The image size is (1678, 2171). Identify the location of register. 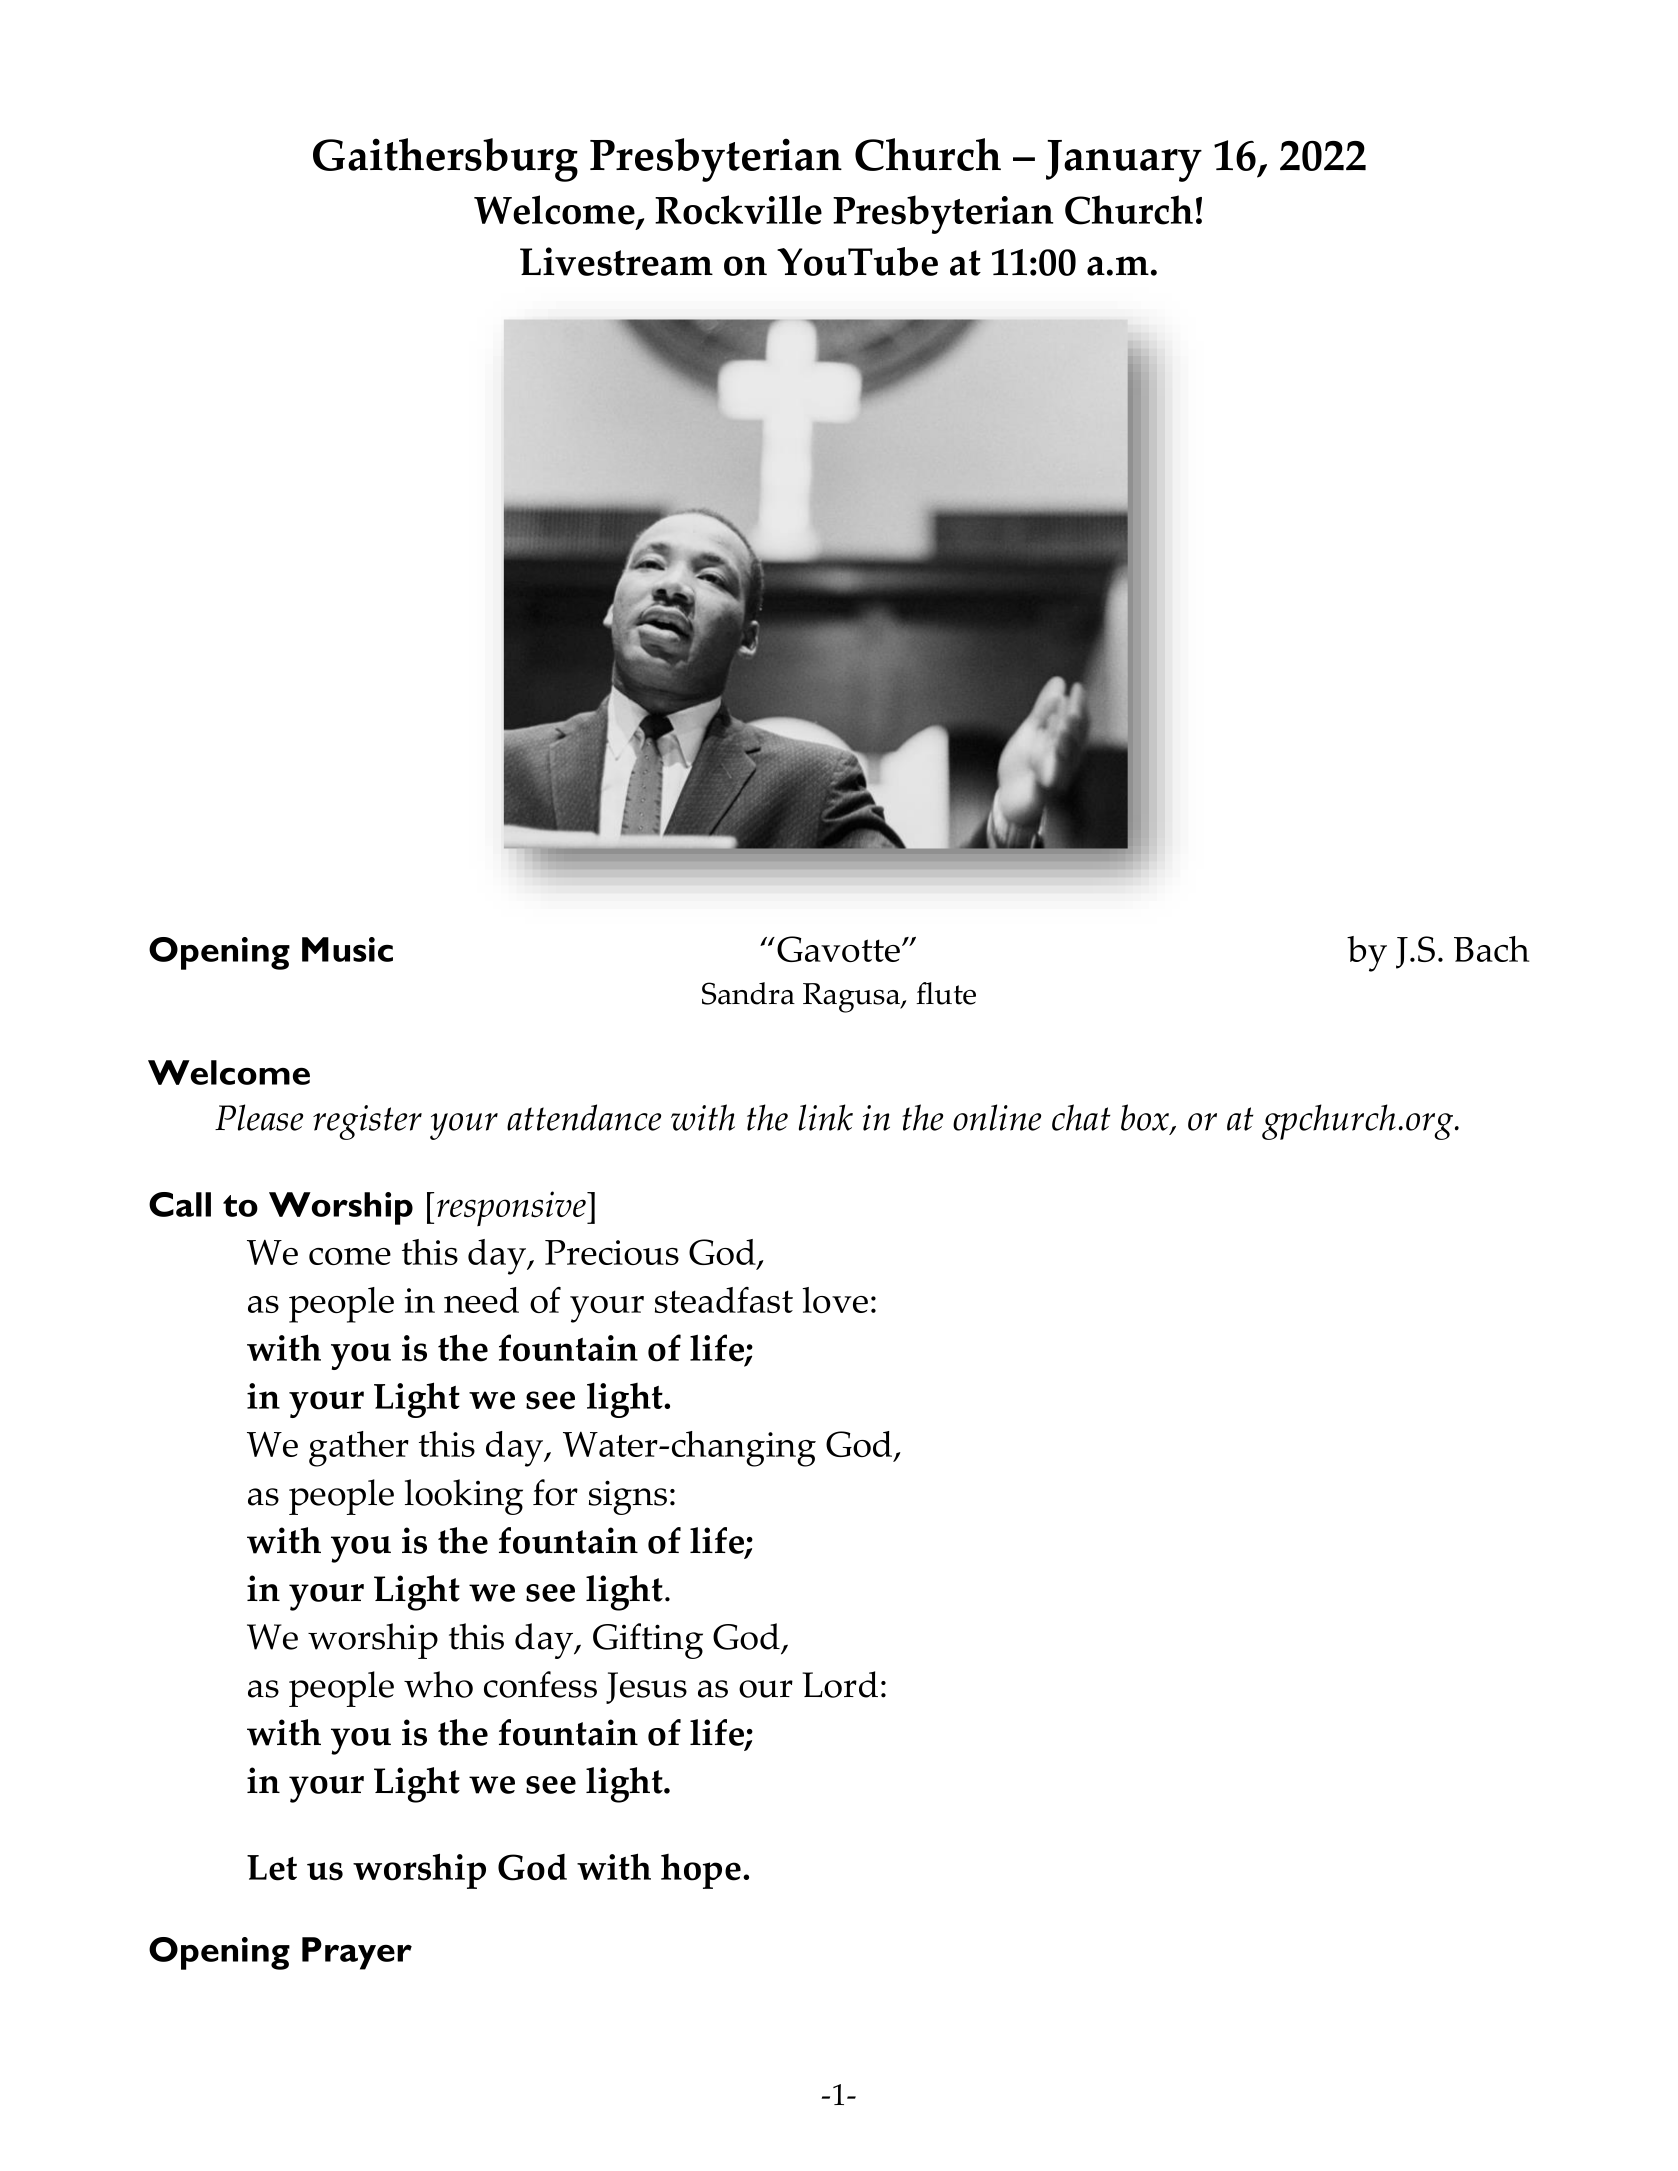
(367, 1122).
